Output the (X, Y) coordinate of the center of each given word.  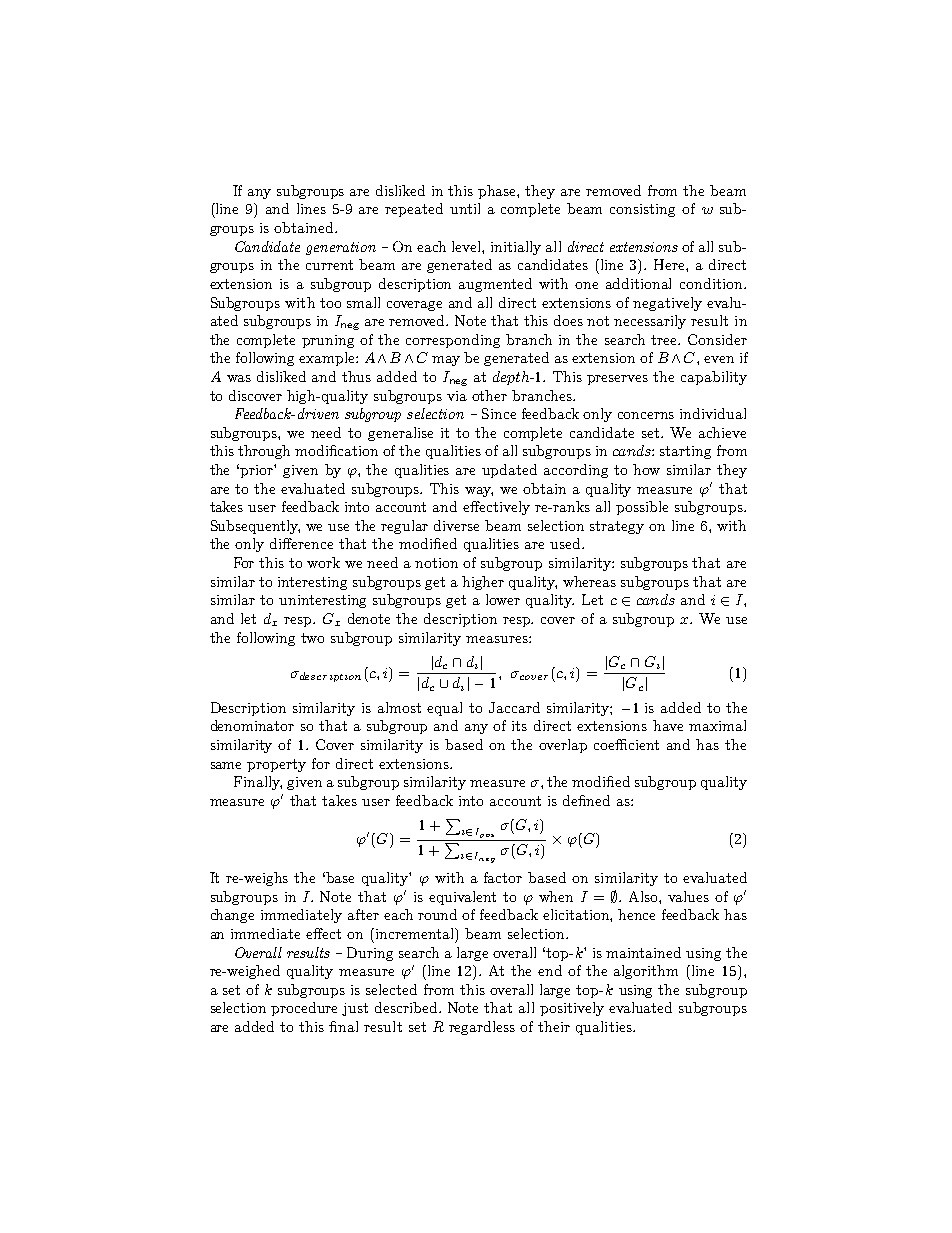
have (668, 725)
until (465, 208)
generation (341, 248)
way (479, 492)
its (519, 726)
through (264, 452)
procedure (304, 1009)
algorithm (646, 972)
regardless (482, 1028)
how (646, 469)
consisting (642, 210)
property (276, 765)
